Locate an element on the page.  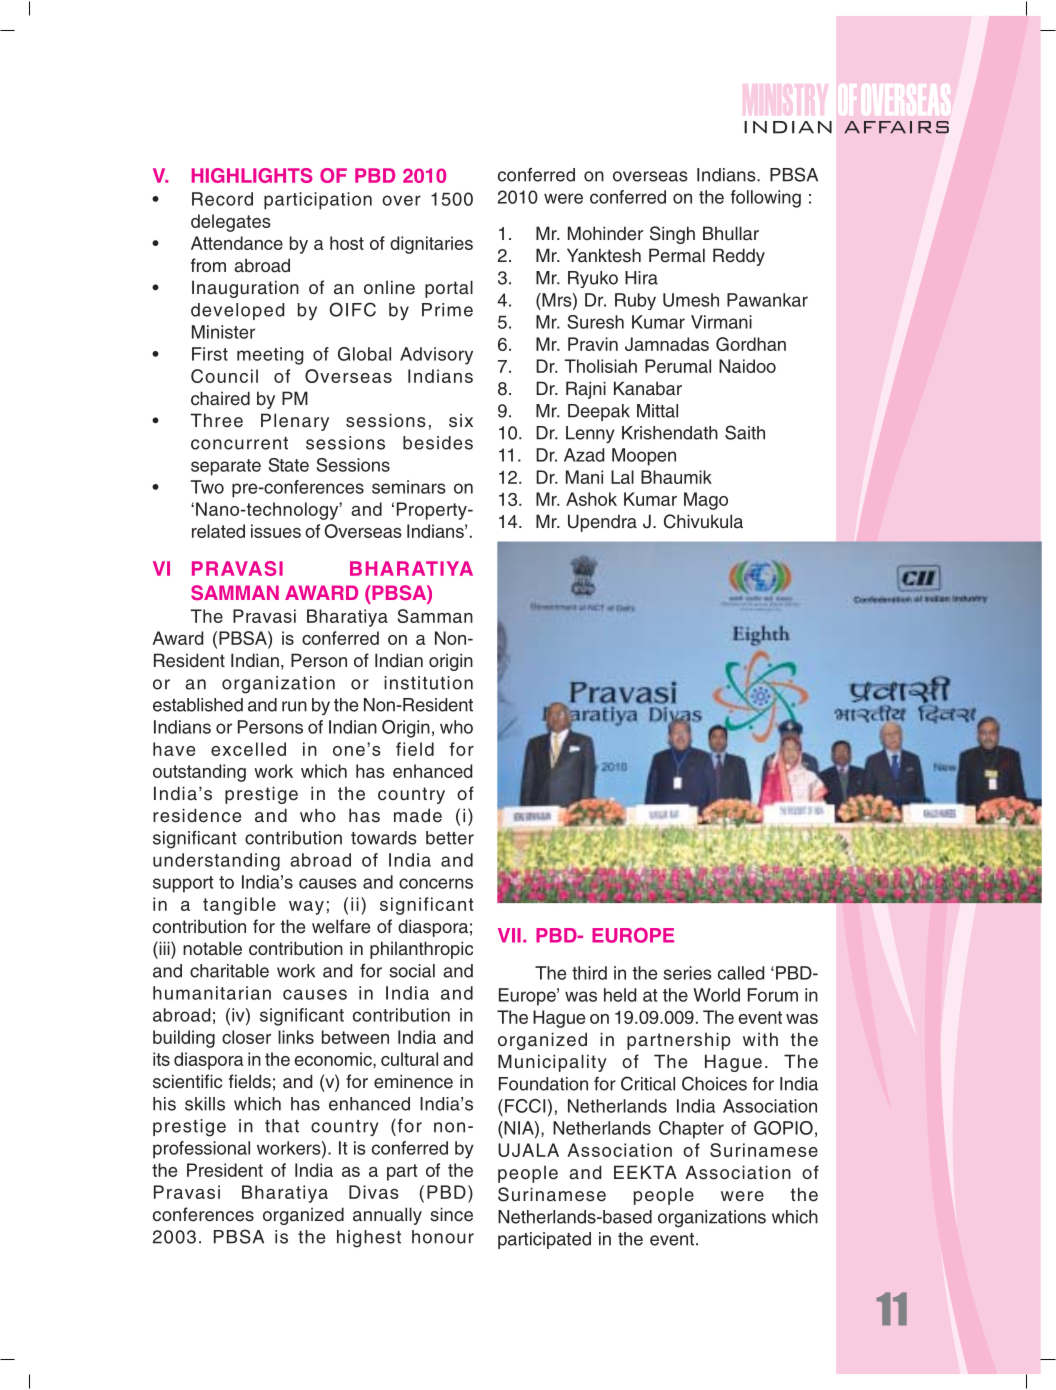
following is located at coordinates (765, 199).
